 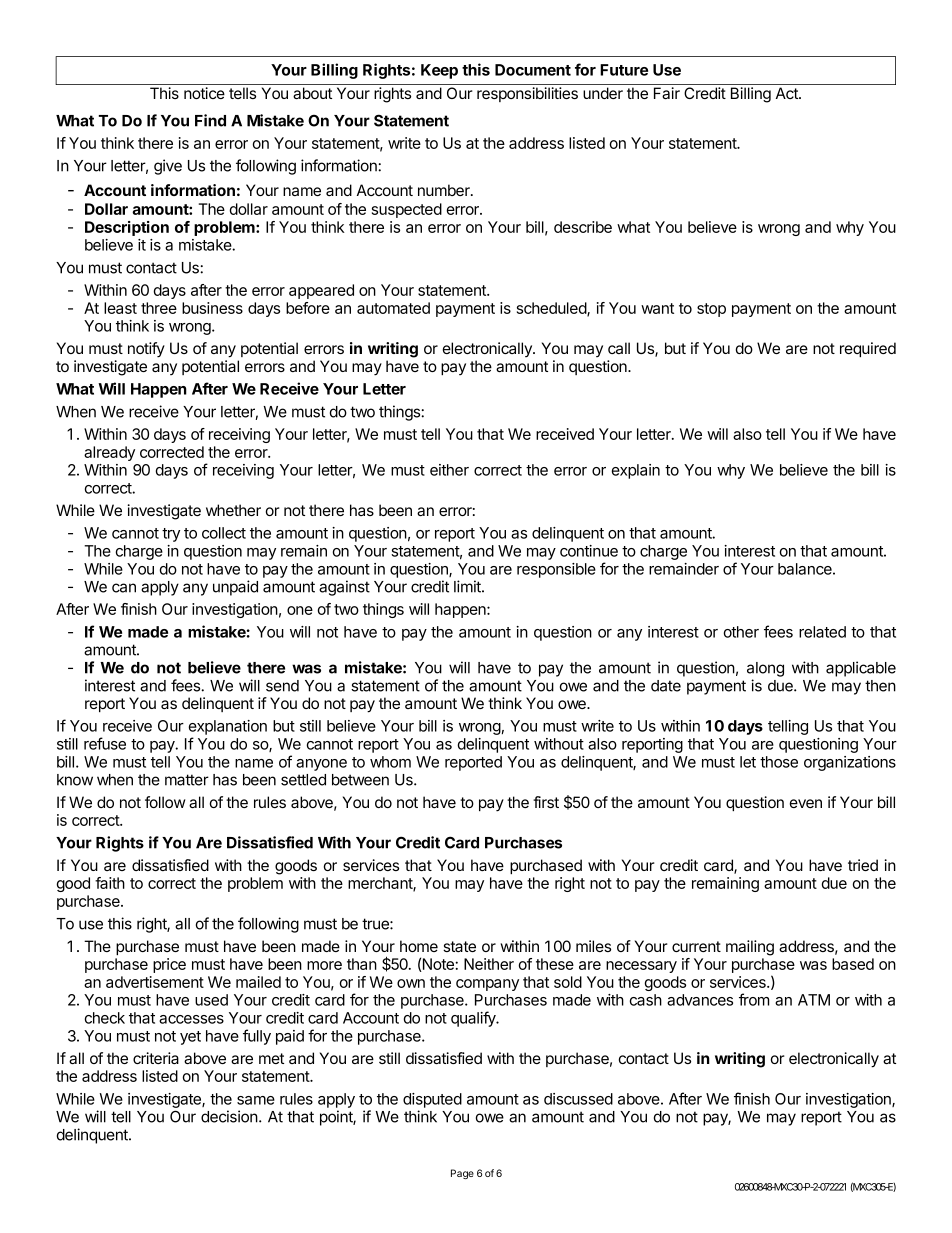 I want to click on try, so click(x=171, y=535).
